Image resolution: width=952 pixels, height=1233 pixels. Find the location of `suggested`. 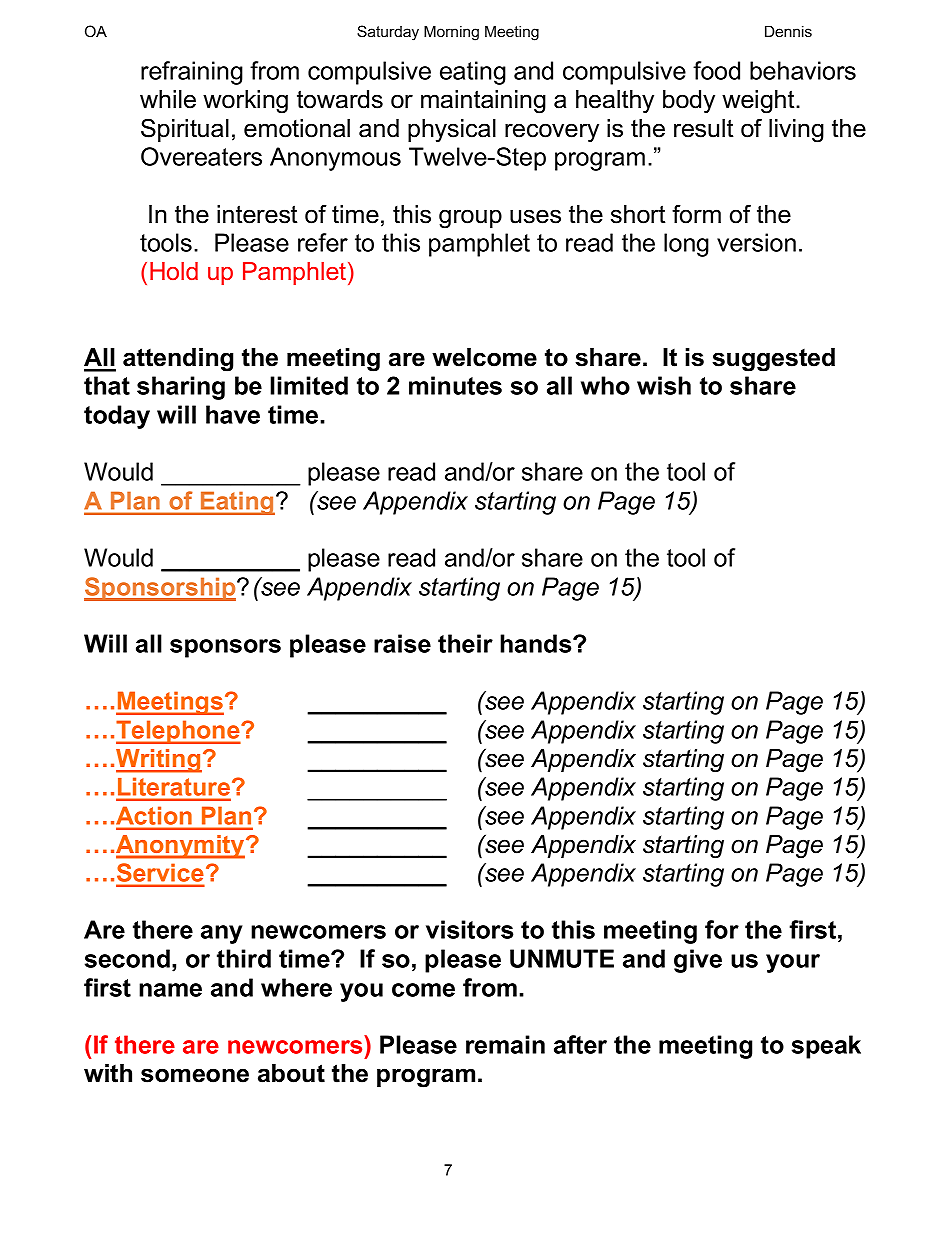

suggested is located at coordinates (773, 360).
